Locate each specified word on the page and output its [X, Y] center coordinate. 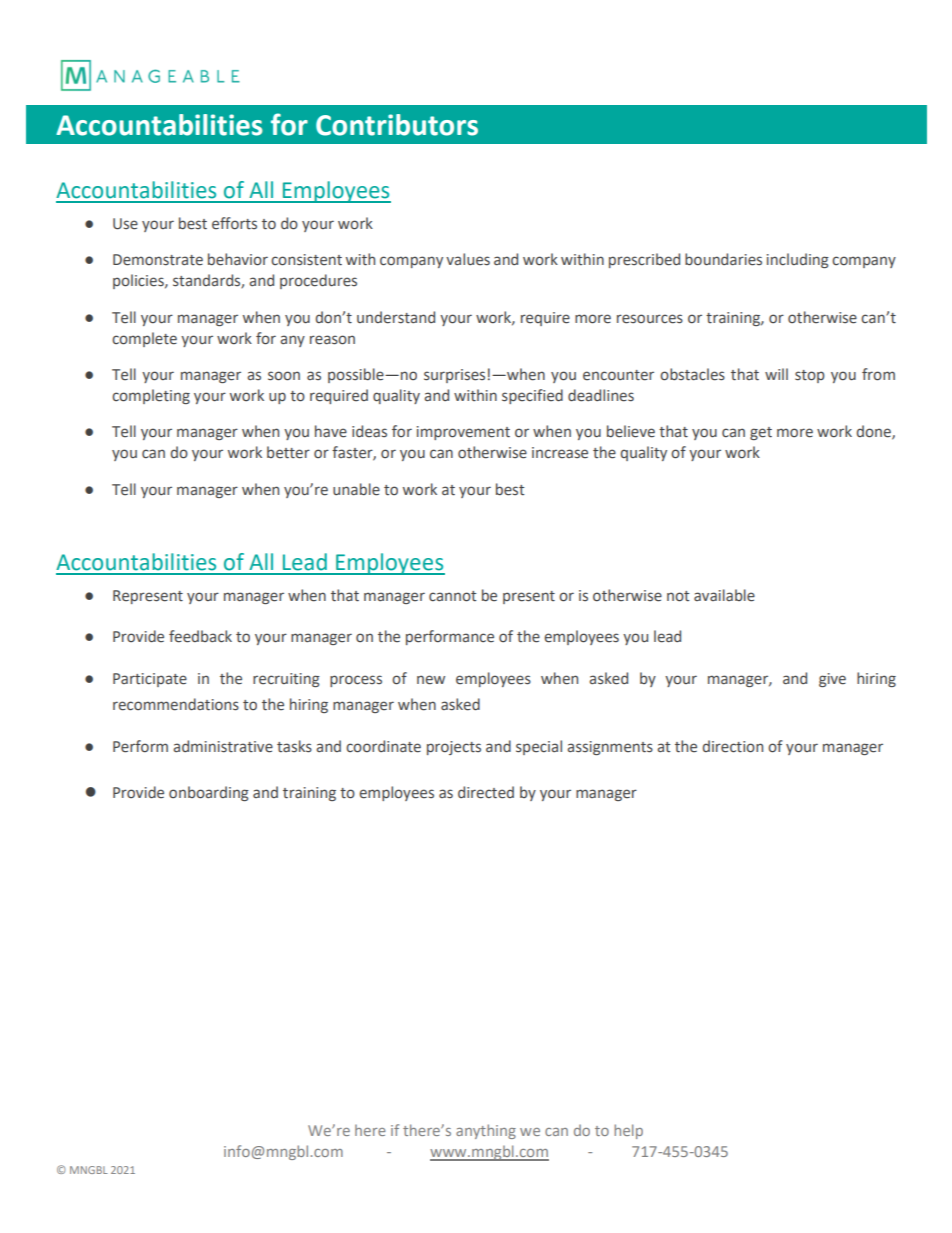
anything [486, 1131]
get [761, 433]
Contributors [397, 125]
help [628, 1131]
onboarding [209, 793]
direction [733, 746]
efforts [234, 223]
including [798, 260]
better [288, 452]
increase [560, 453]
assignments [610, 748]
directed [486, 792]
